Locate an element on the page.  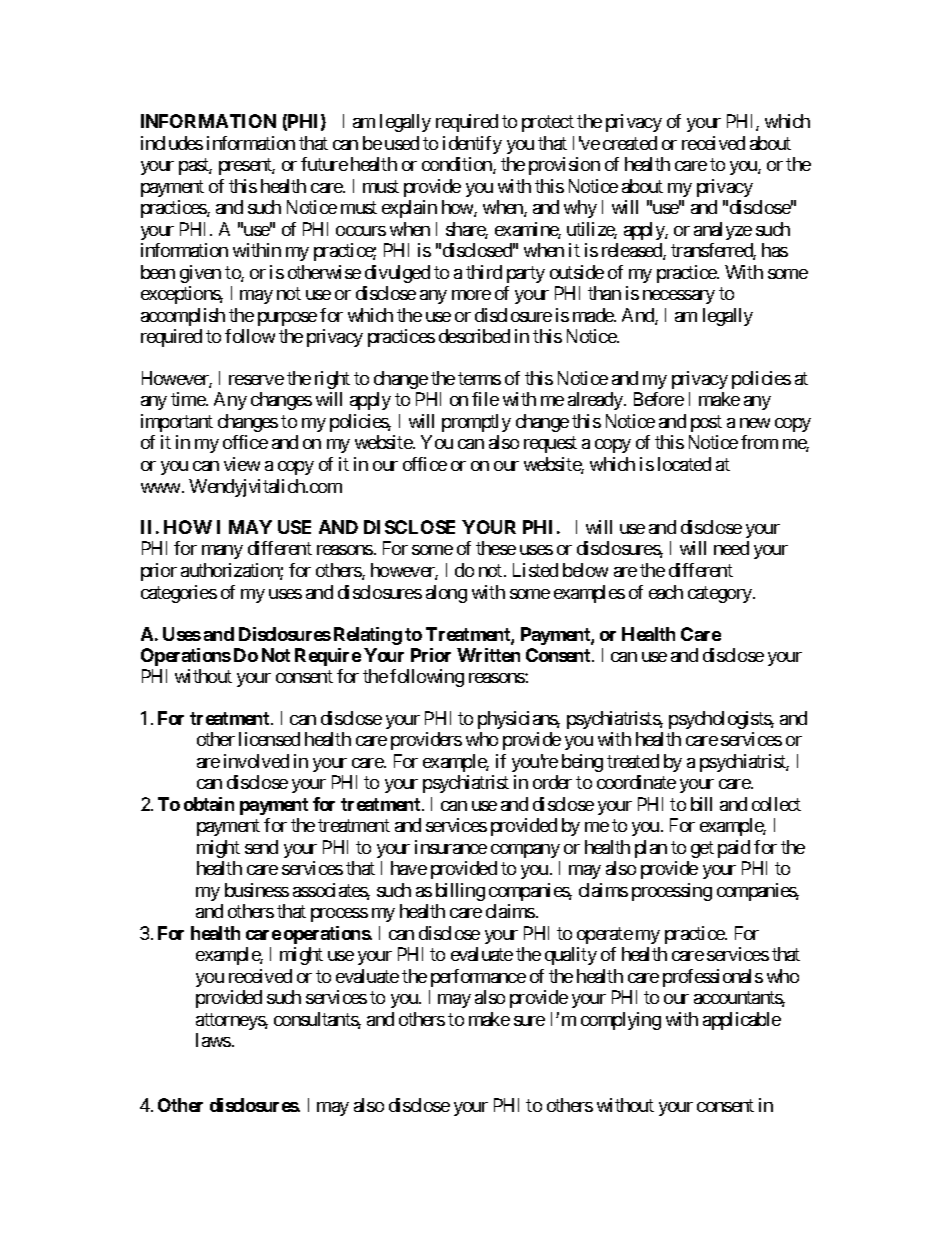
Written is located at coordinates (488, 655).
